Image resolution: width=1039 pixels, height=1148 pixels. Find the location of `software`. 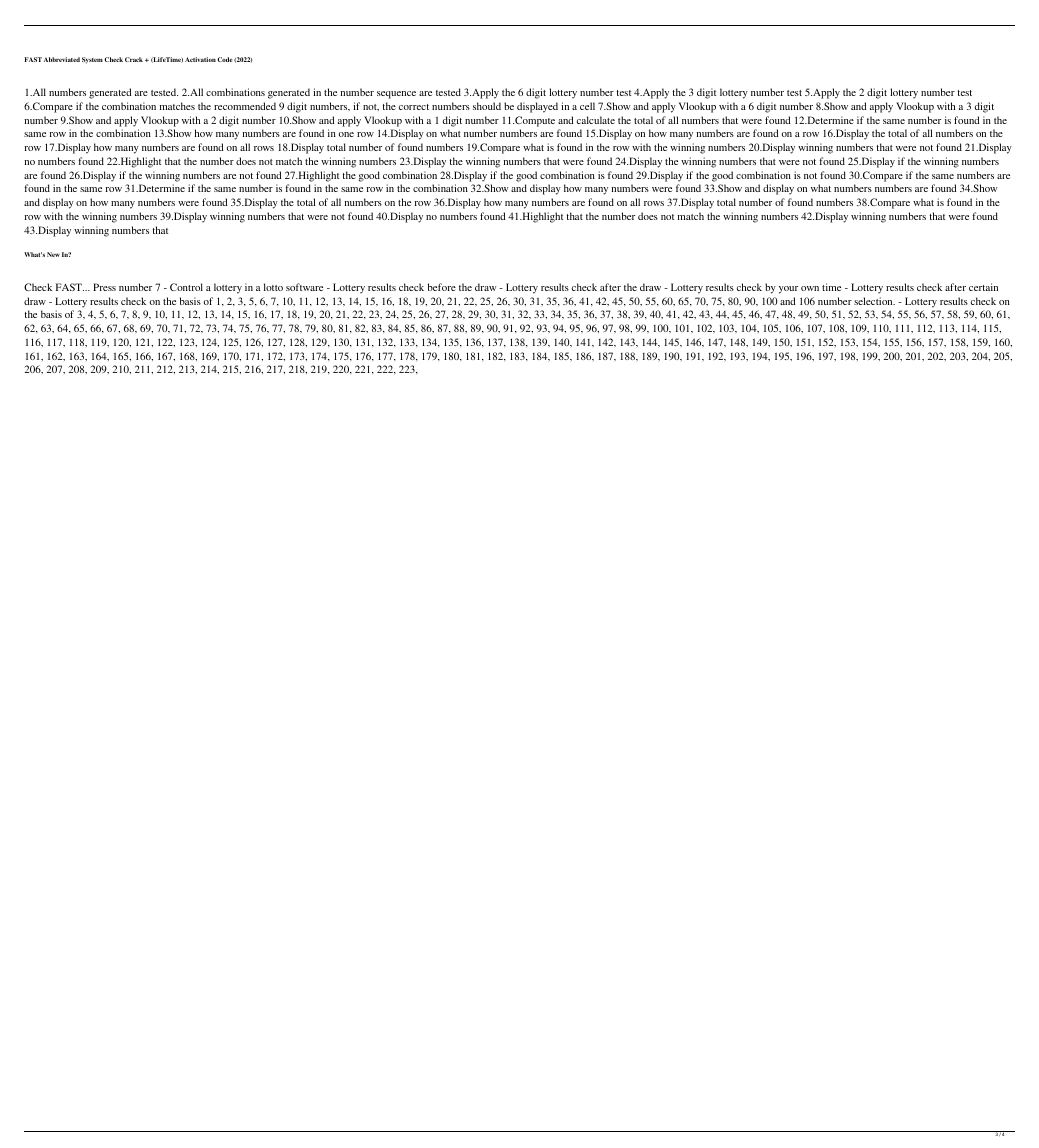

software is located at coordinates (304, 287).
